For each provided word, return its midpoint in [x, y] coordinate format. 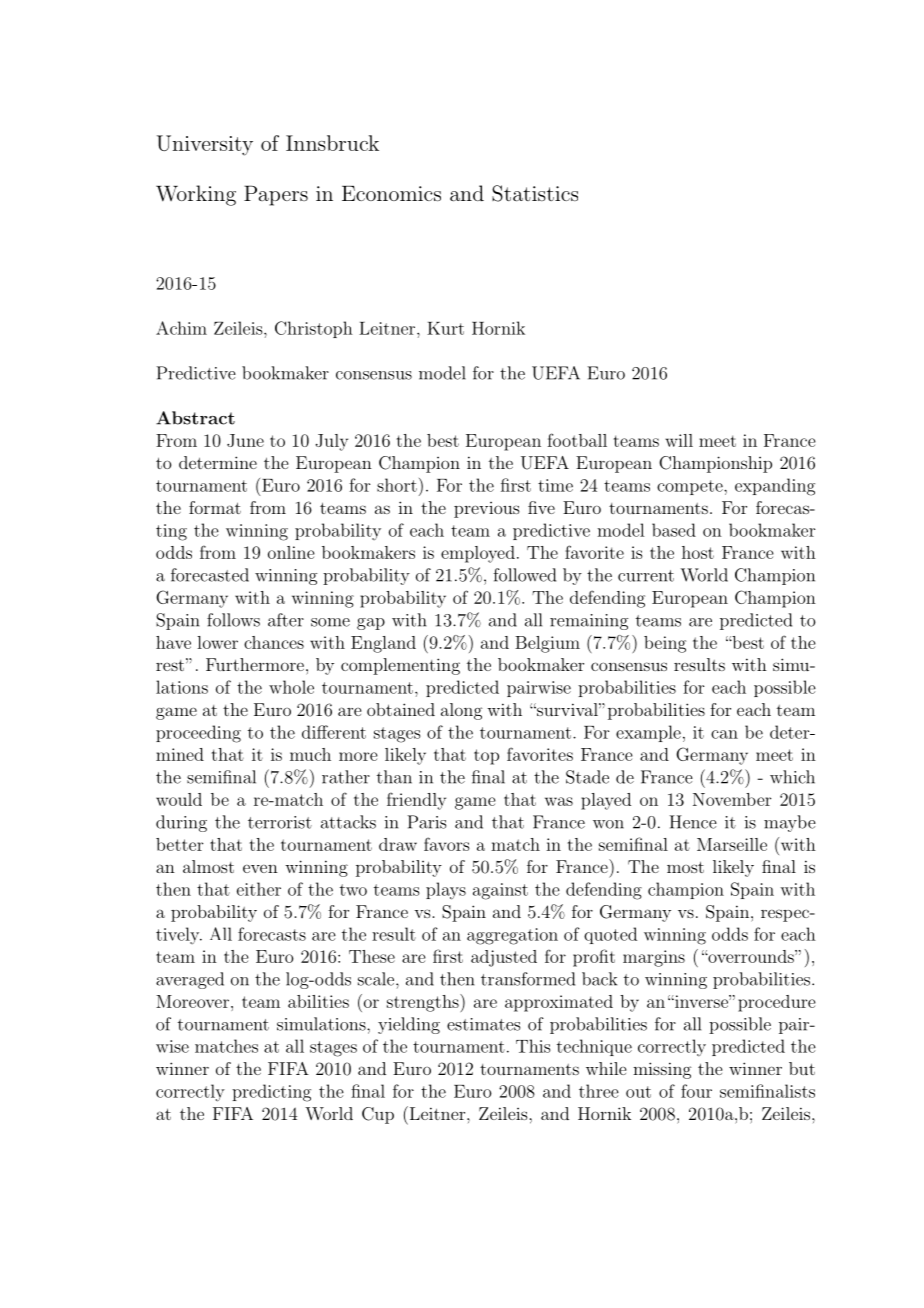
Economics [391, 193]
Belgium [547, 644]
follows [233, 620]
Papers [276, 195]
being [665, 644]
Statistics [535, 193]
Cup [378, 1115]
